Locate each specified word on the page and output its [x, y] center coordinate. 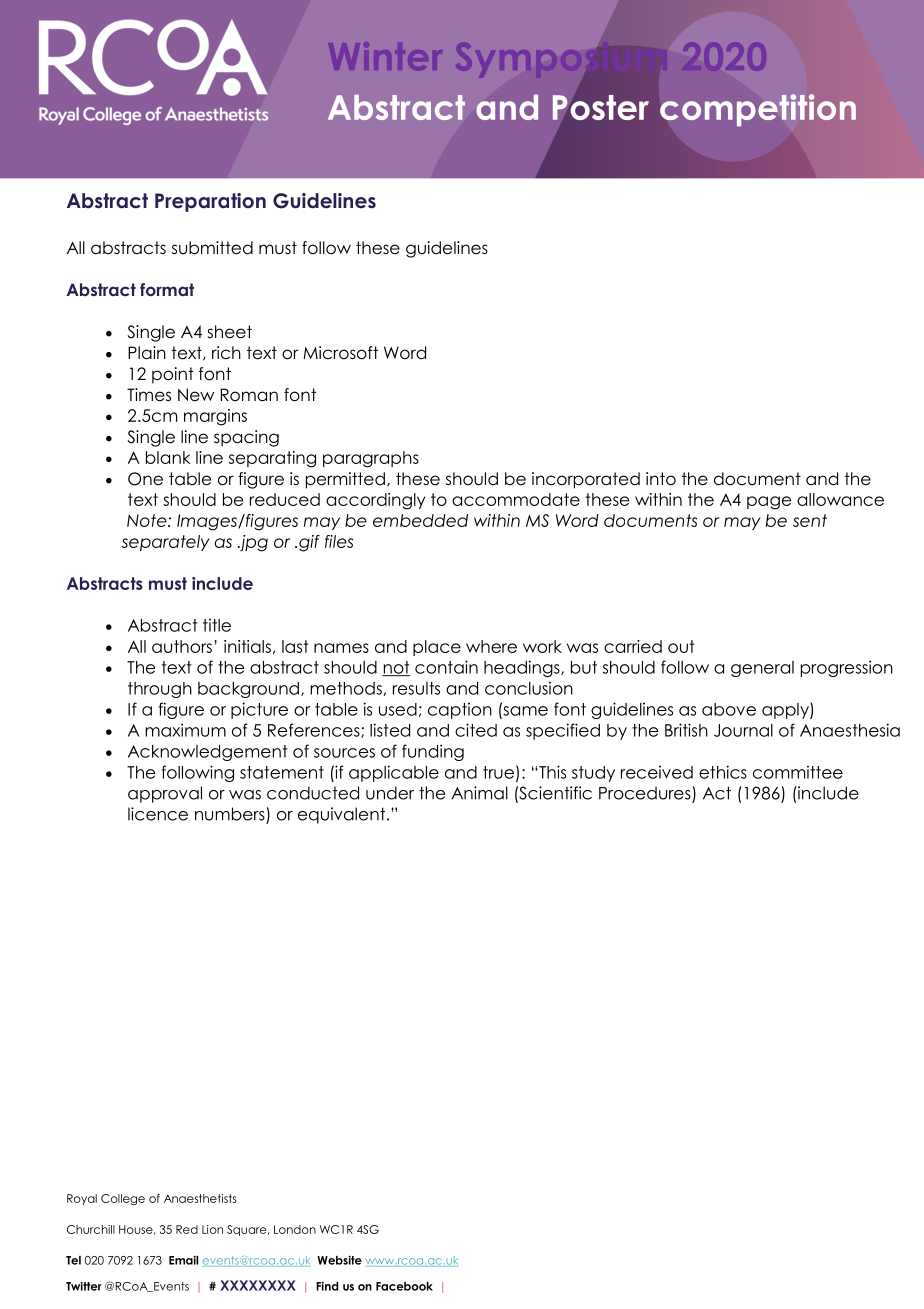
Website [339, 1260]
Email [183, 1260]
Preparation [210, 202]
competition [758, 110]
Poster [600, 107]
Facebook [404, 1286]
